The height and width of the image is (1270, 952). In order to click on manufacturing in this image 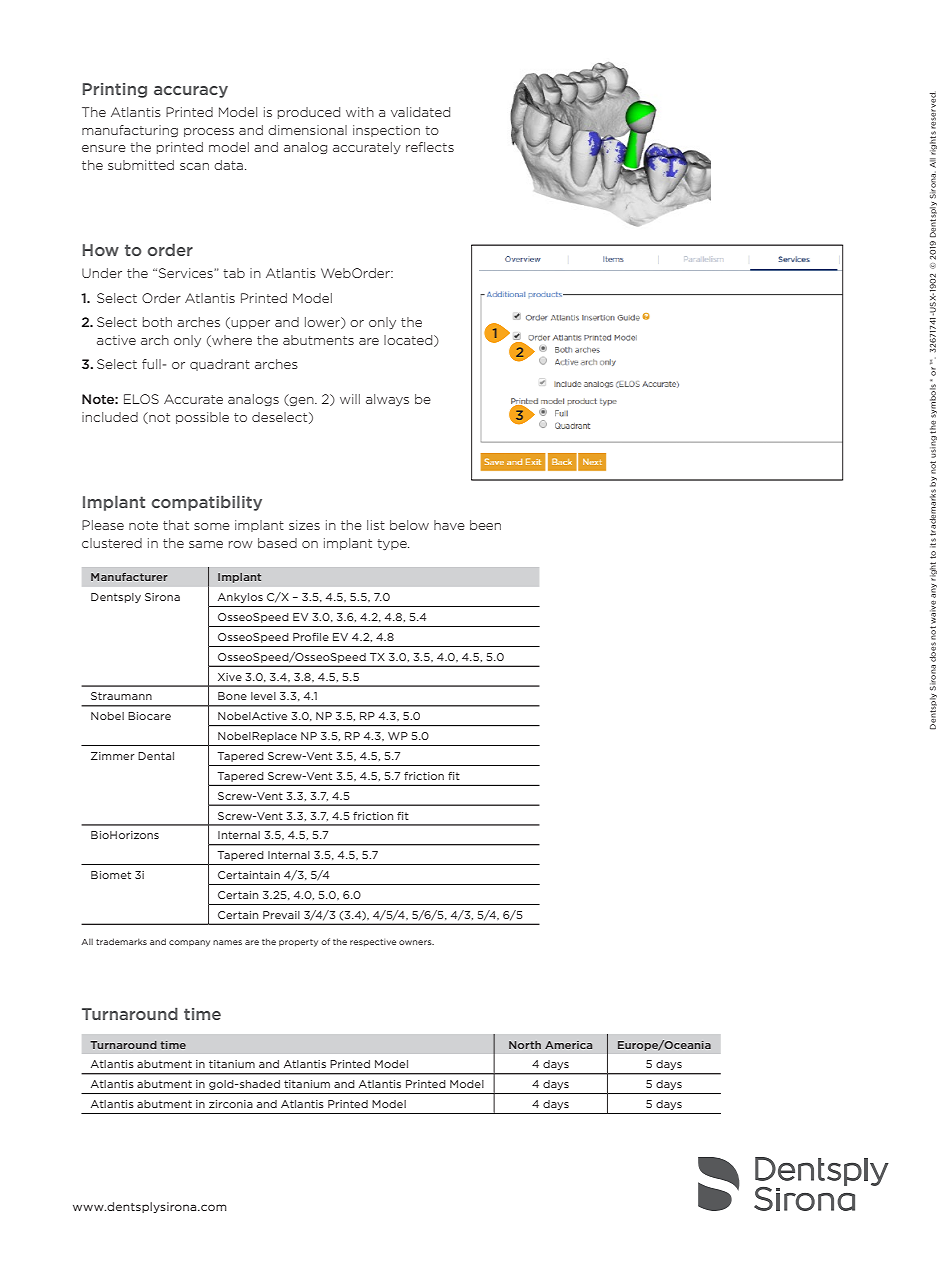, I will do `click(130, 131)`.
